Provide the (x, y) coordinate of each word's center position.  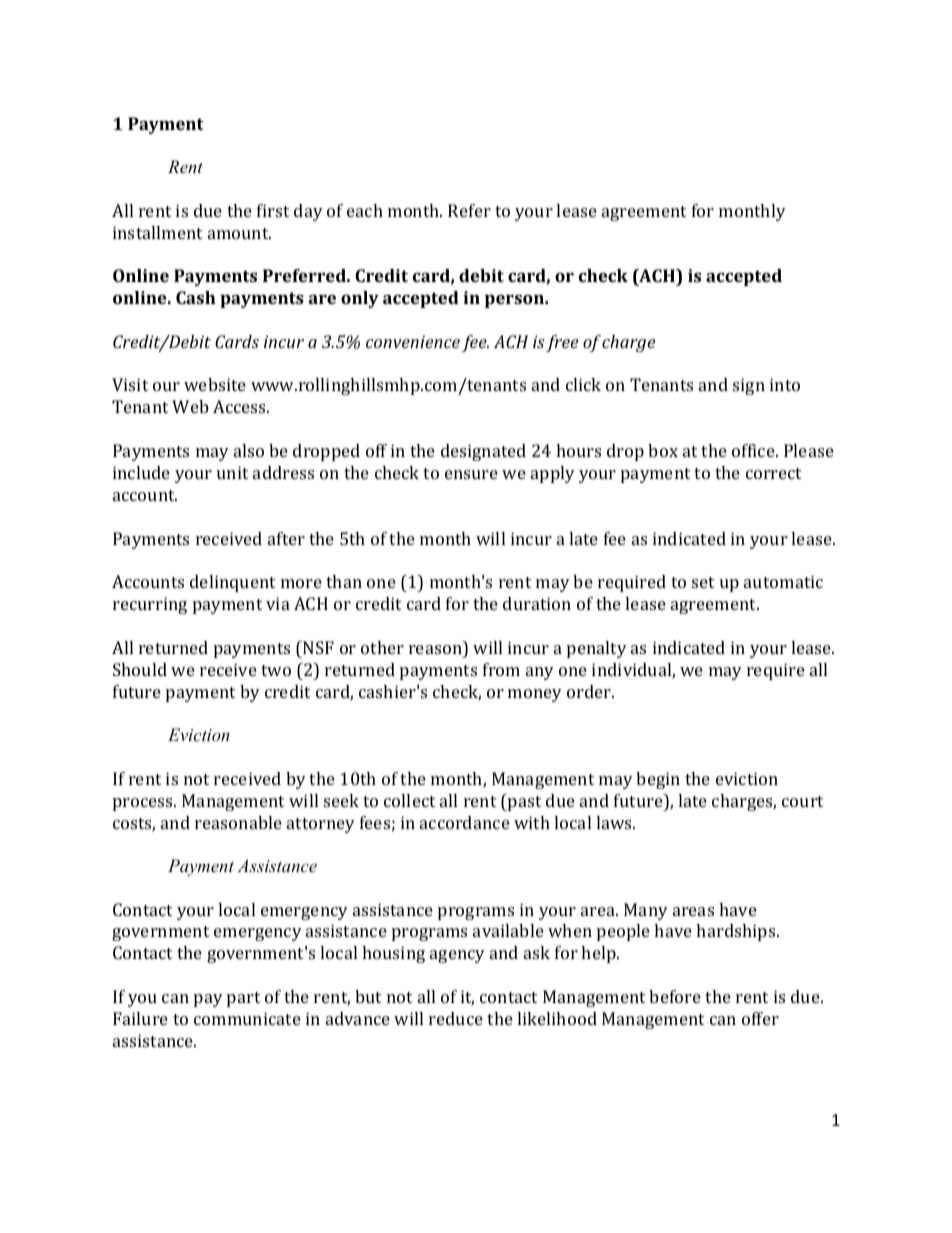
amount (239, 233)
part (243, 999)
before (675, 996)
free (562, 343)
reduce (456, 1018)
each (365, 210)
